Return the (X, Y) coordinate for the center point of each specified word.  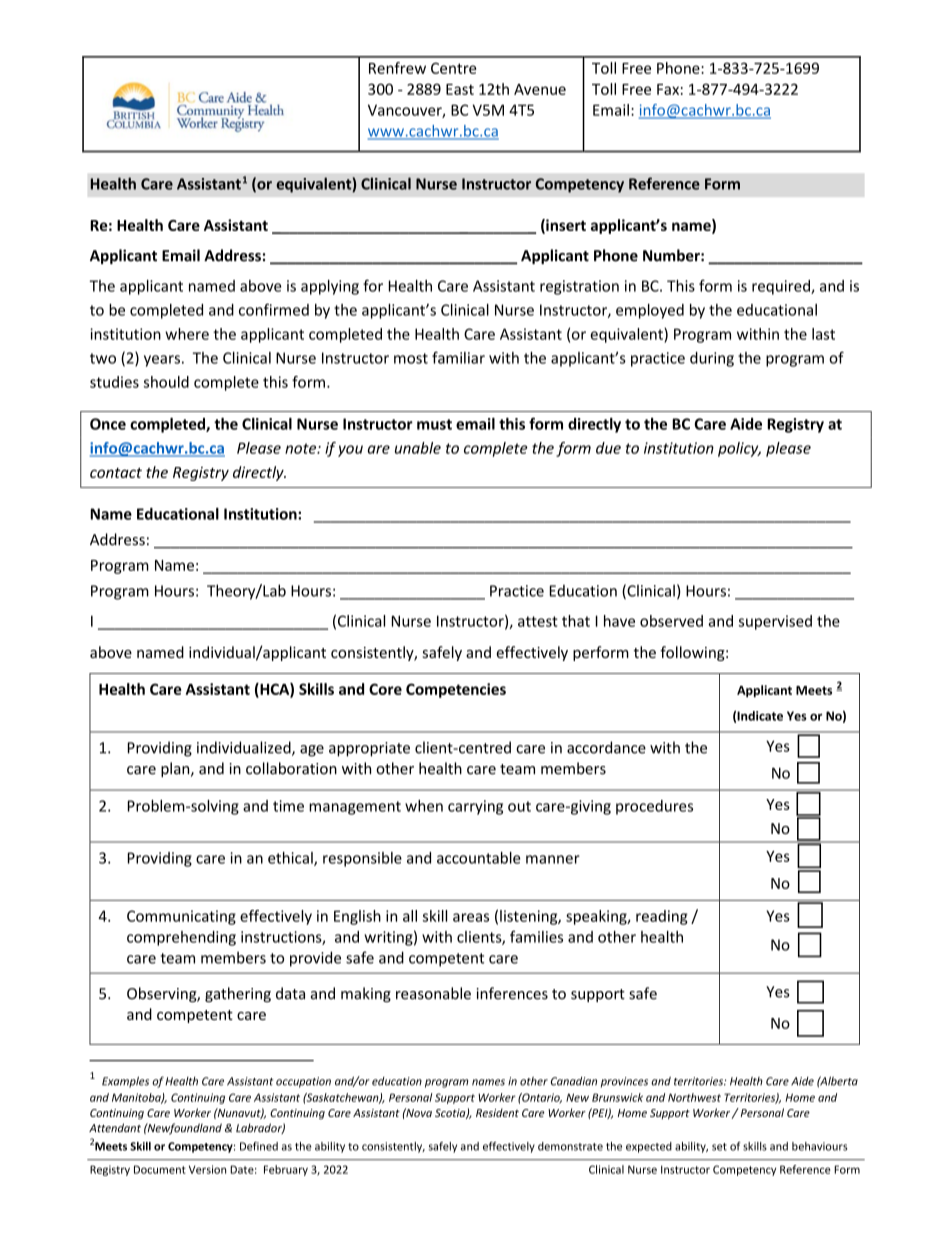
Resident (497, 1112)
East (460, 89)
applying (330, 287)
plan (176, 769)
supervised (775, 622)
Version (207, 1169)
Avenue (540, 89)
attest (538, 621)
